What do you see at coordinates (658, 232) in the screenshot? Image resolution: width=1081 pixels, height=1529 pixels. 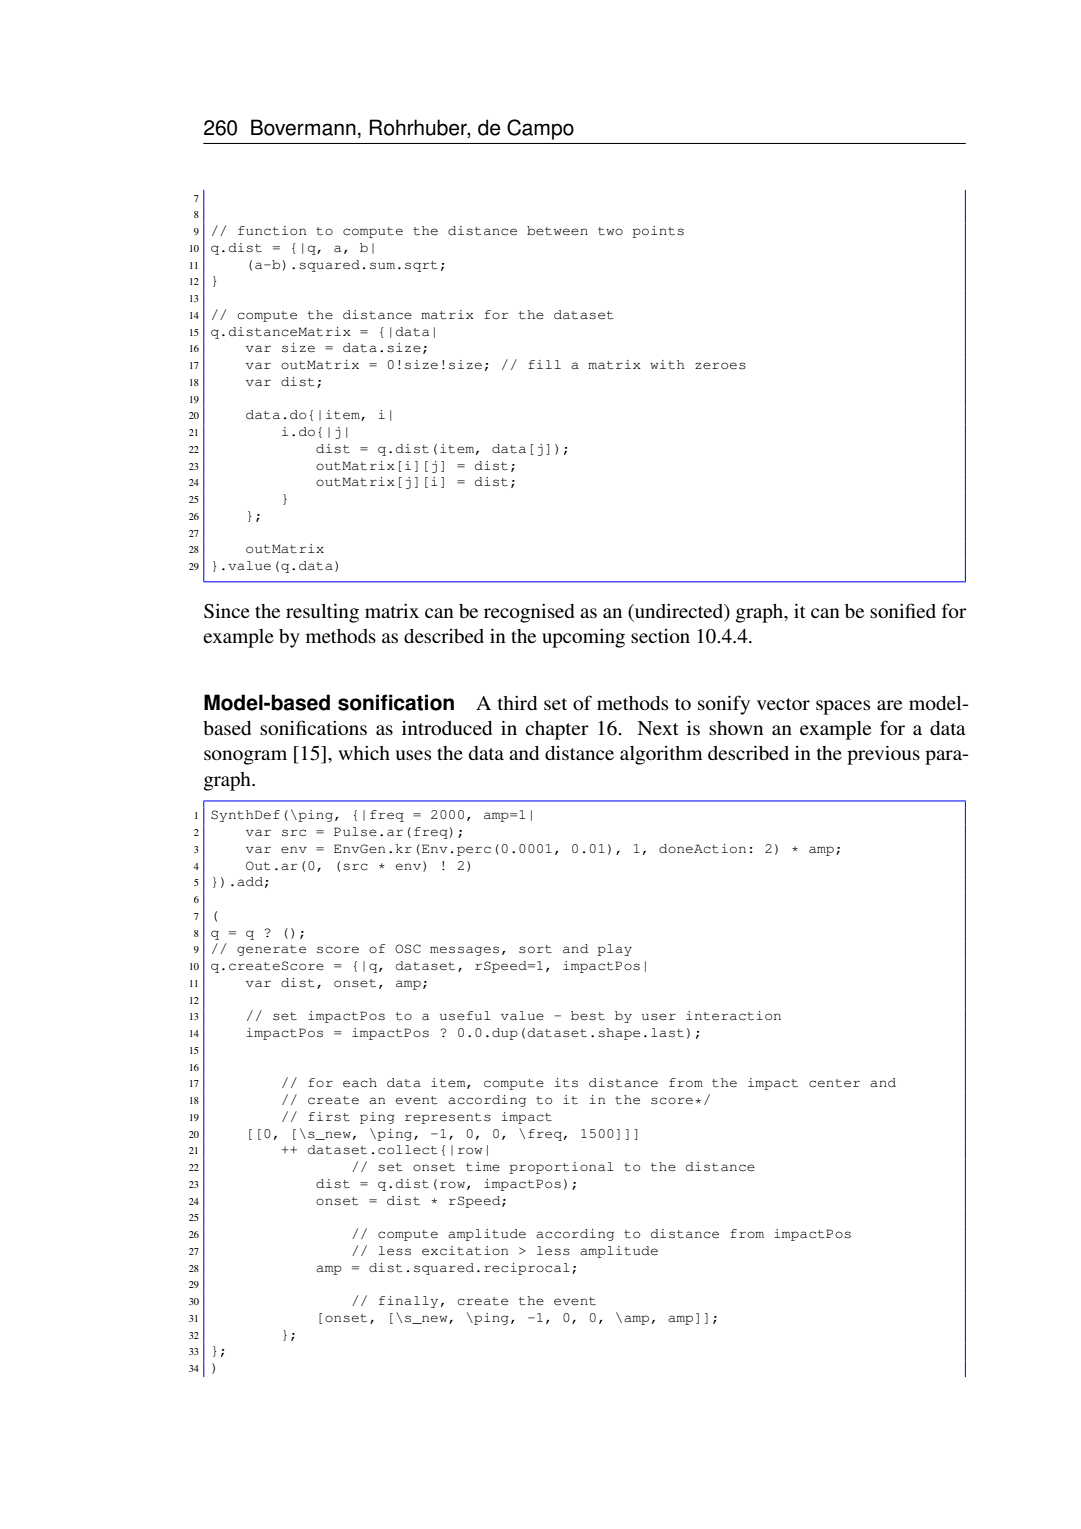 I see `points` at bounding box center [658, 232].
